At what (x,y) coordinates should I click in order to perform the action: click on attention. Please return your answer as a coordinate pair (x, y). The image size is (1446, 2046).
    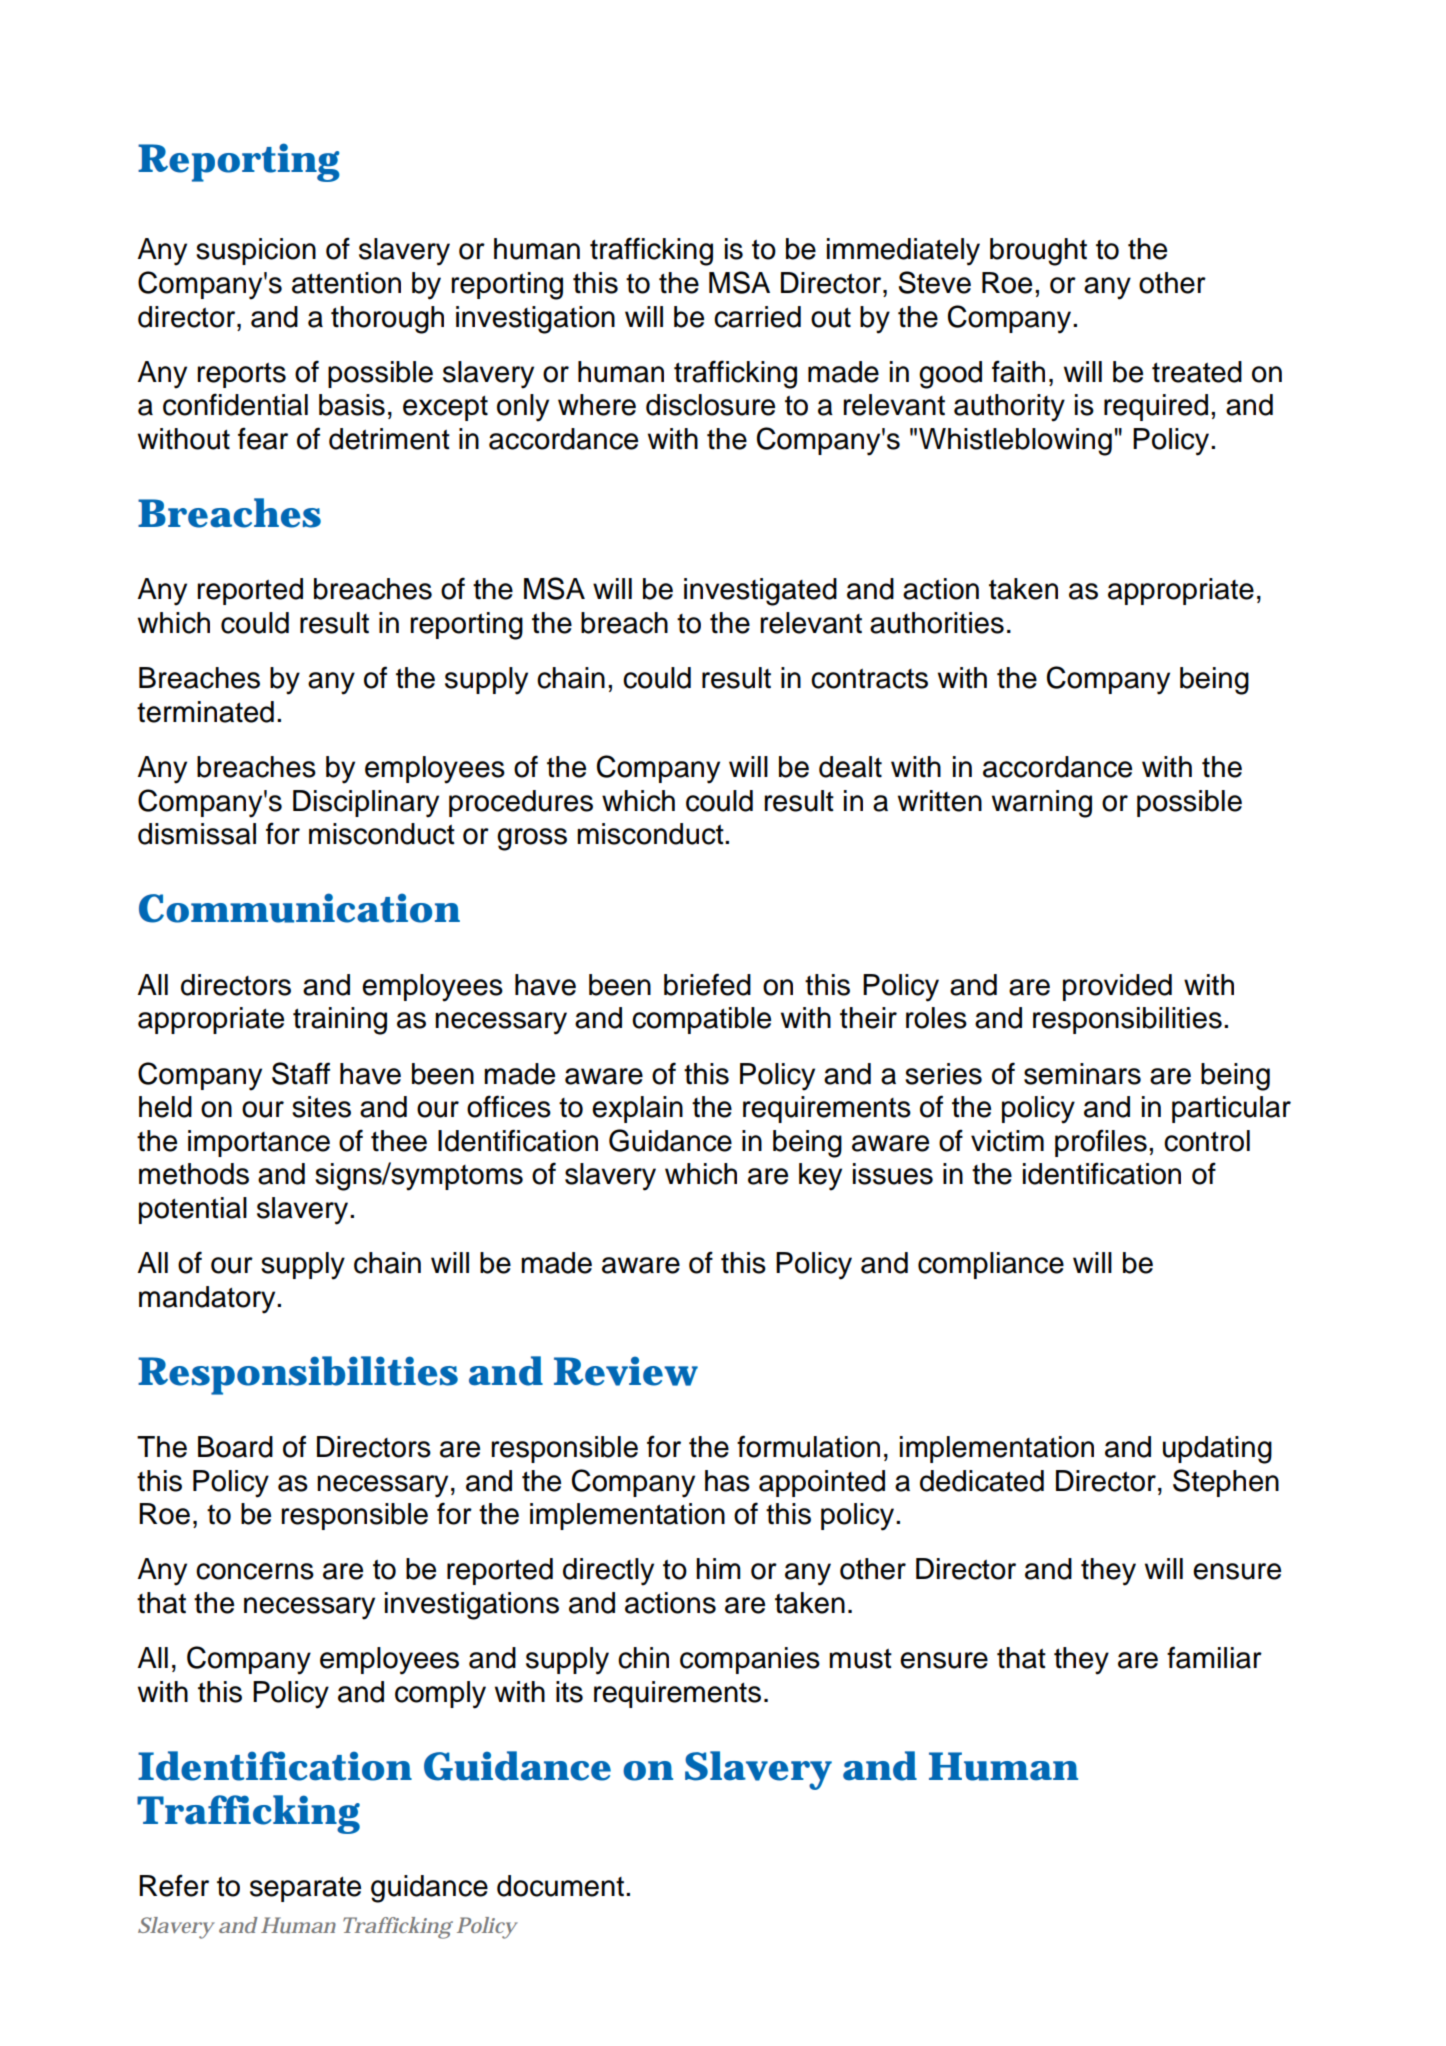
    Looking at the image, I should click on (346, 283).
